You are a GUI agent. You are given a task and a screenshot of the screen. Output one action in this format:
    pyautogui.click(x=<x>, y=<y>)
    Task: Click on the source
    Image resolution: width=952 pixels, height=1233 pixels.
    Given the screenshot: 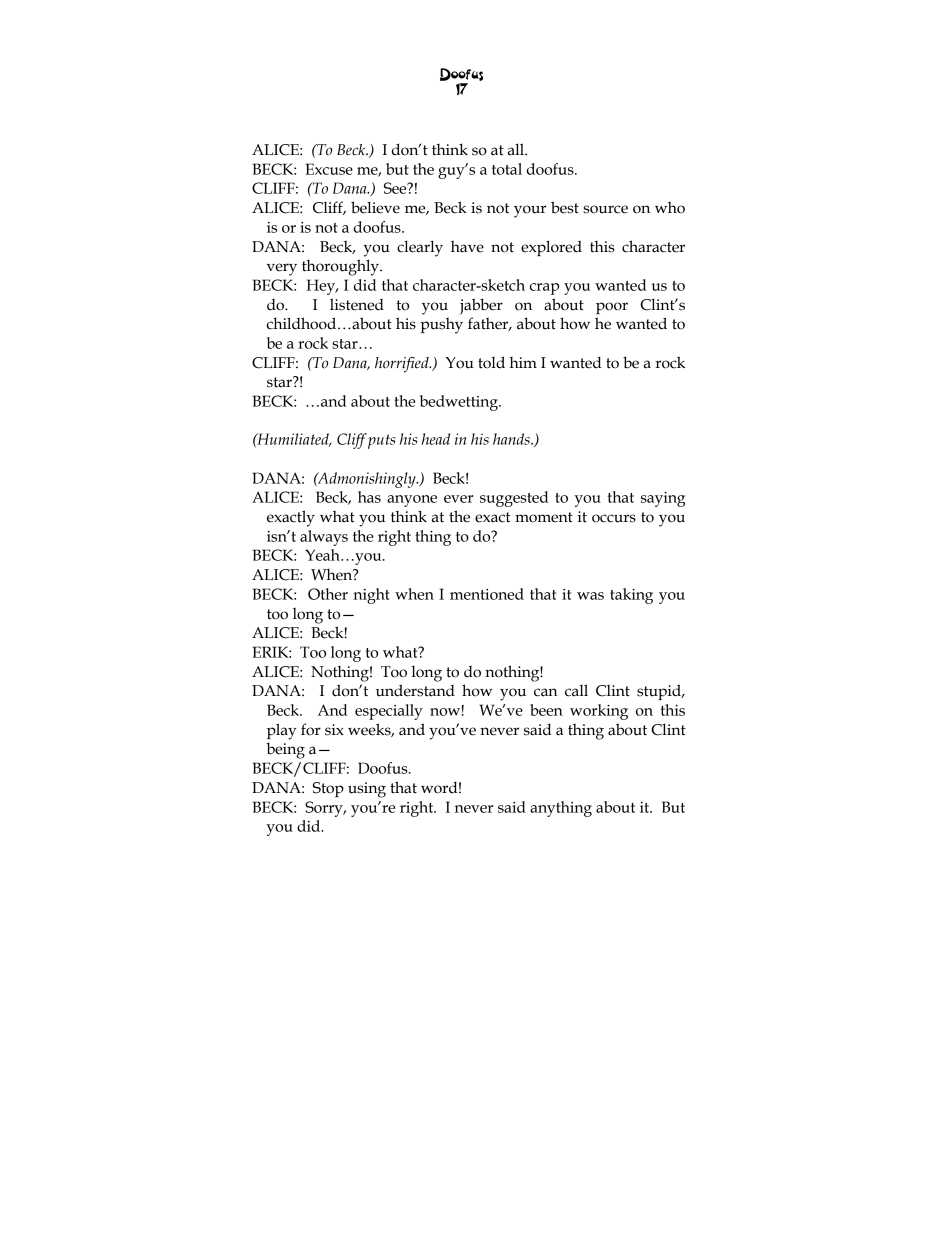 What is the action you would take?
    pyautogui.click(x=605, y=209)
